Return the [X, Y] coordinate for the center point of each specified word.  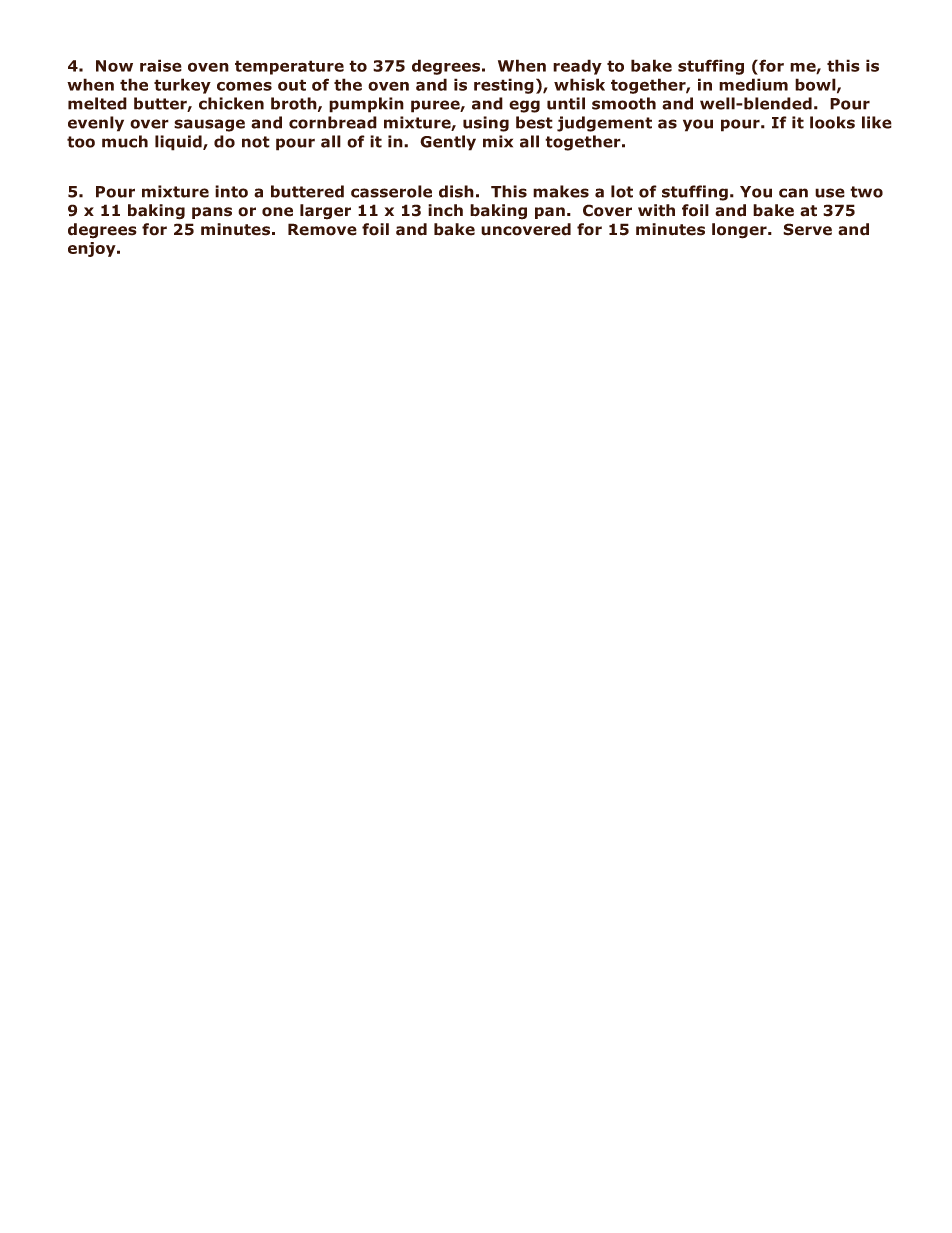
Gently [448, 143]
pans [212, 213]
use [830, 193]
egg [524, 106]
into [231, 191]
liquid [179, 143]
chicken [231, 103]
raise [161, 65]
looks [832, 122]
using [486, 124]
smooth [624, 103]
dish [456, 191]
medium [753, 84]
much [125, 141]
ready [577, 67]
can [793, 193]
